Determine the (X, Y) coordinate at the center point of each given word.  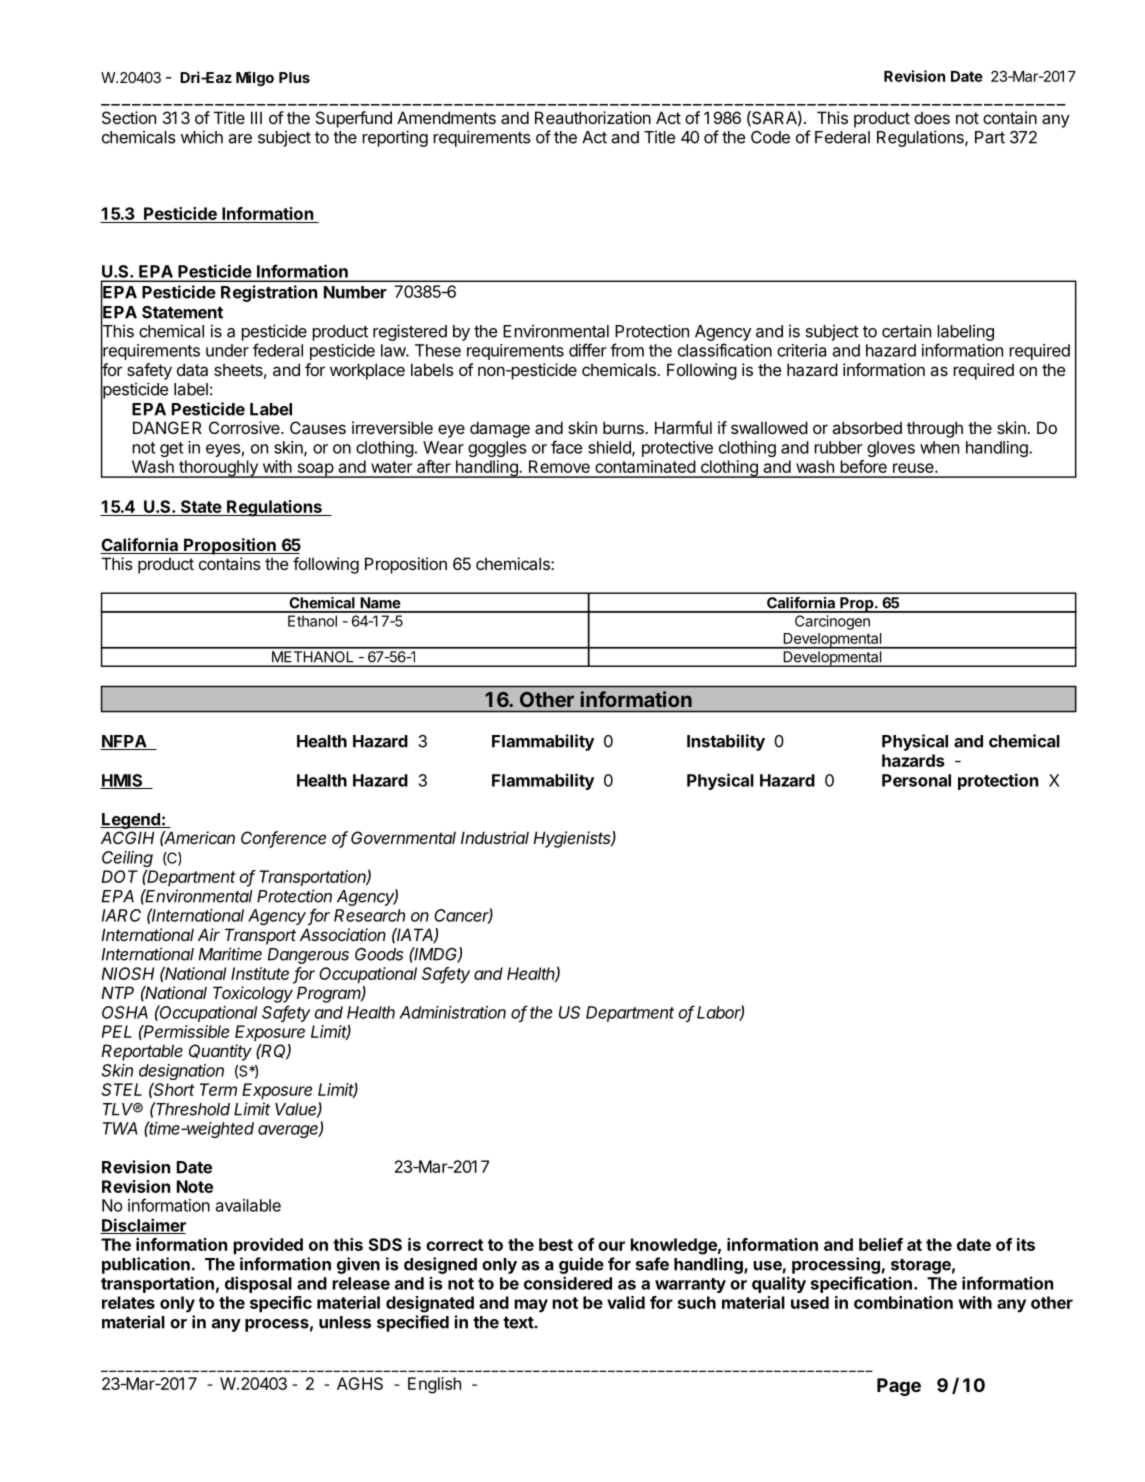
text (518, 1323)
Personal (916, 780)
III (256, 117)
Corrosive (245, 427)
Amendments (446, 117)
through (935, 429)
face (566, 447)
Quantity (220, 1052)
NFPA (124, 742)
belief (881, 1244)
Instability (726, 742)
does (932, 118)
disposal (258, 1284)
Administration (452, 1012)
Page (899, 1387)
